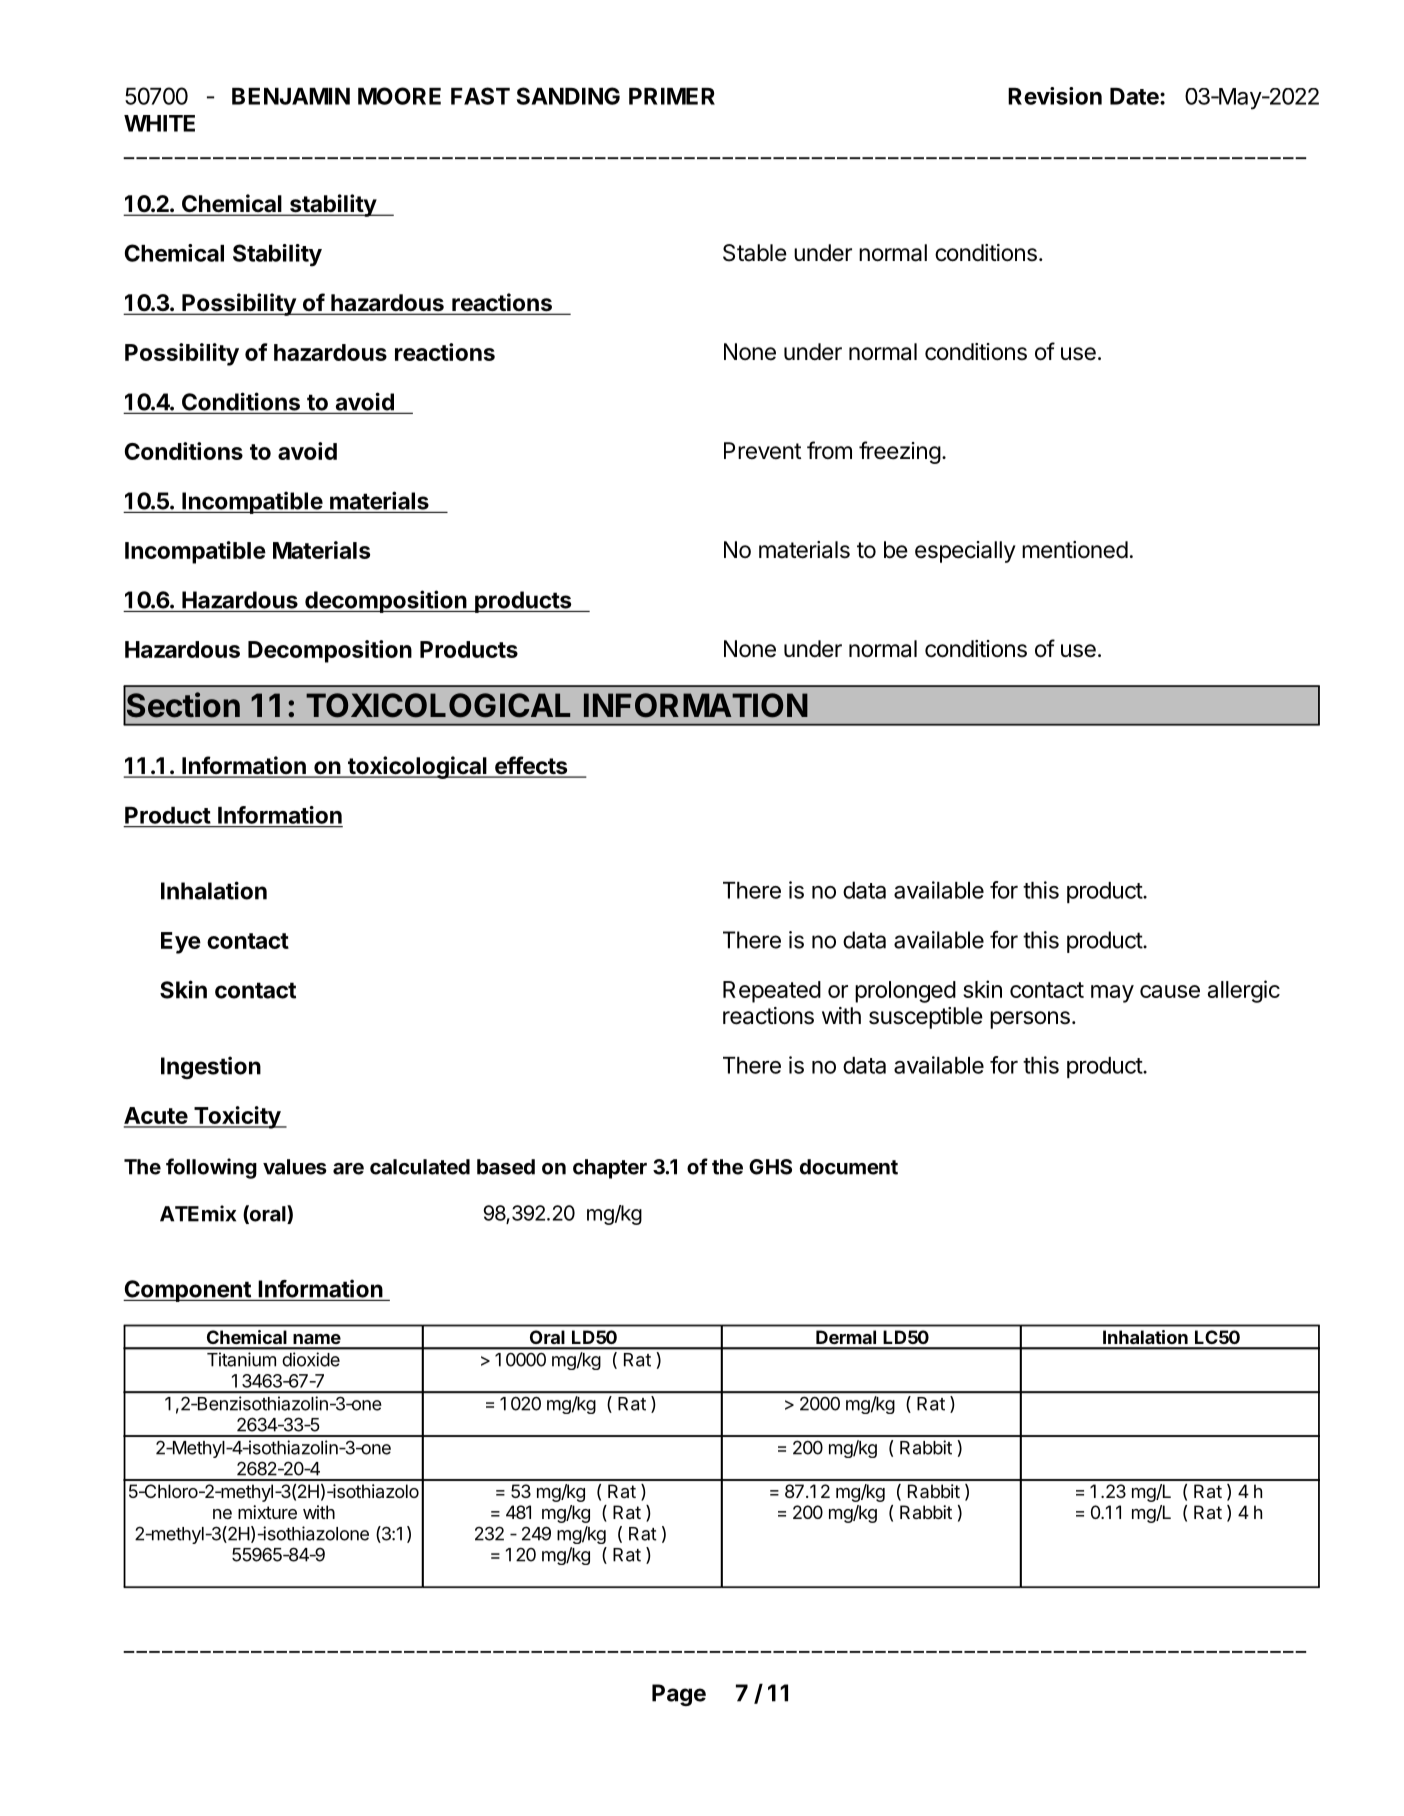  I want to click on Page, so click(679, 1695).
